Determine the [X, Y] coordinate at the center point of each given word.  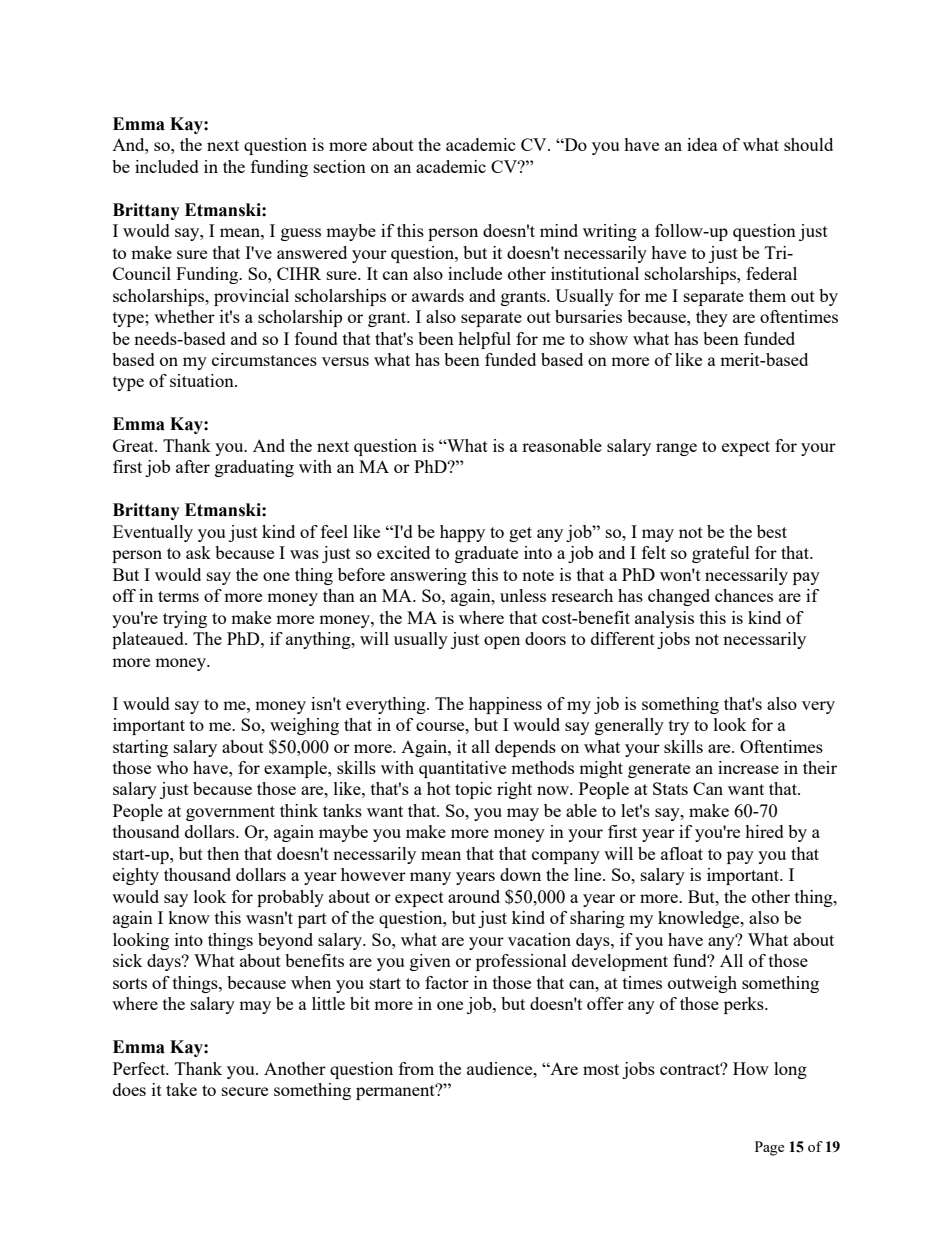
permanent [396, 1092]
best [772, 531]
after [193, 466]
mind [559, 230]
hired [764, 831]
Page [769, 1148]
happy [462, 533]
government [230, 813]
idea [702, 144]
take [181, 1089]
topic [473, 790]
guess [301, 234]
